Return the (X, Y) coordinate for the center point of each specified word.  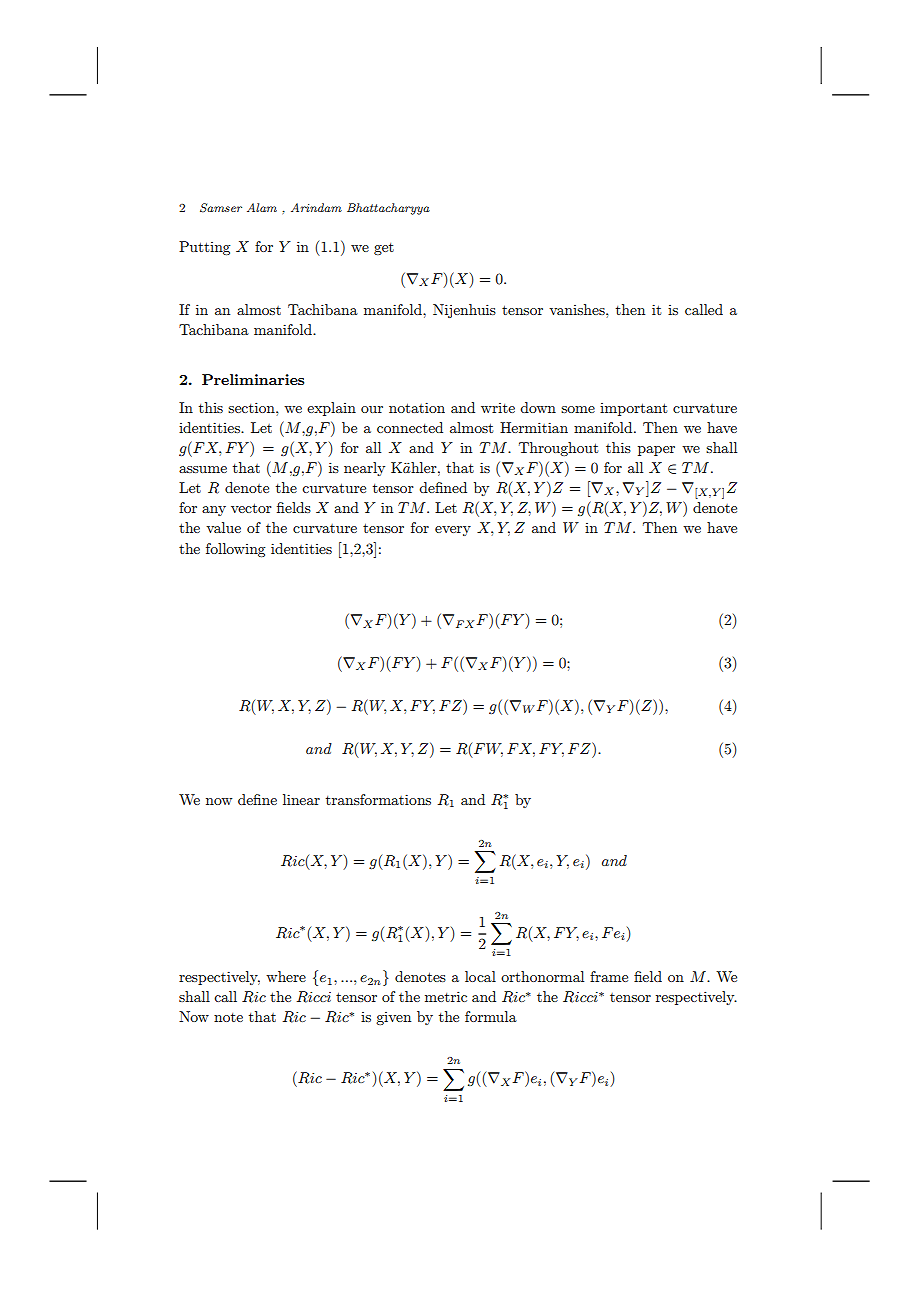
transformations (378, 799)
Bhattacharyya (388, 209)
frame (609, 976)
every (453, 531)
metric (446, 996)
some (578, 409)
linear (301, 799)
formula (491, 1016)
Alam (262, 207)
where (286, 976)
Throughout (558, 449)
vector (251, 508)
